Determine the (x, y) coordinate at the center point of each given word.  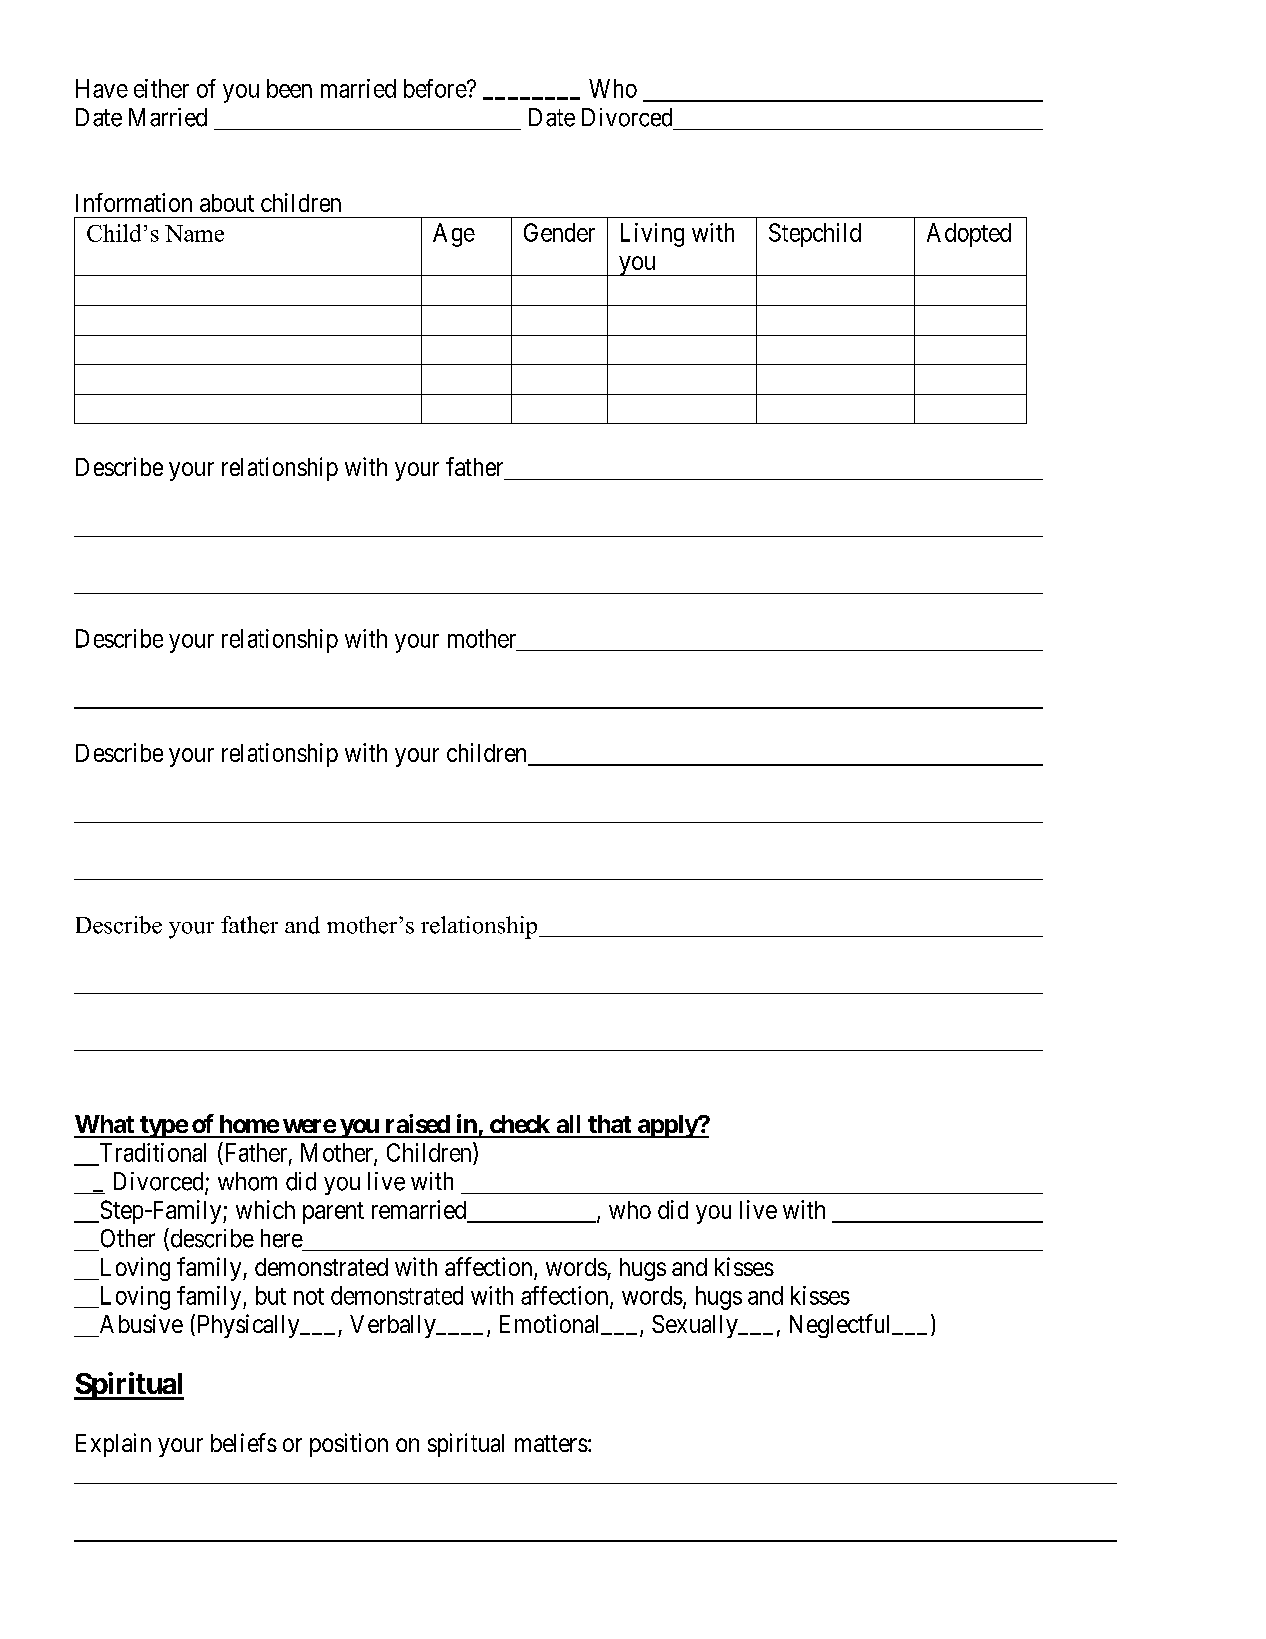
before (436, 88)
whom (247, 1181)
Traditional (153, 1152)
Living (652, 235)
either (161, 88)
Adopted (969, 235)
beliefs (244, 1442)
